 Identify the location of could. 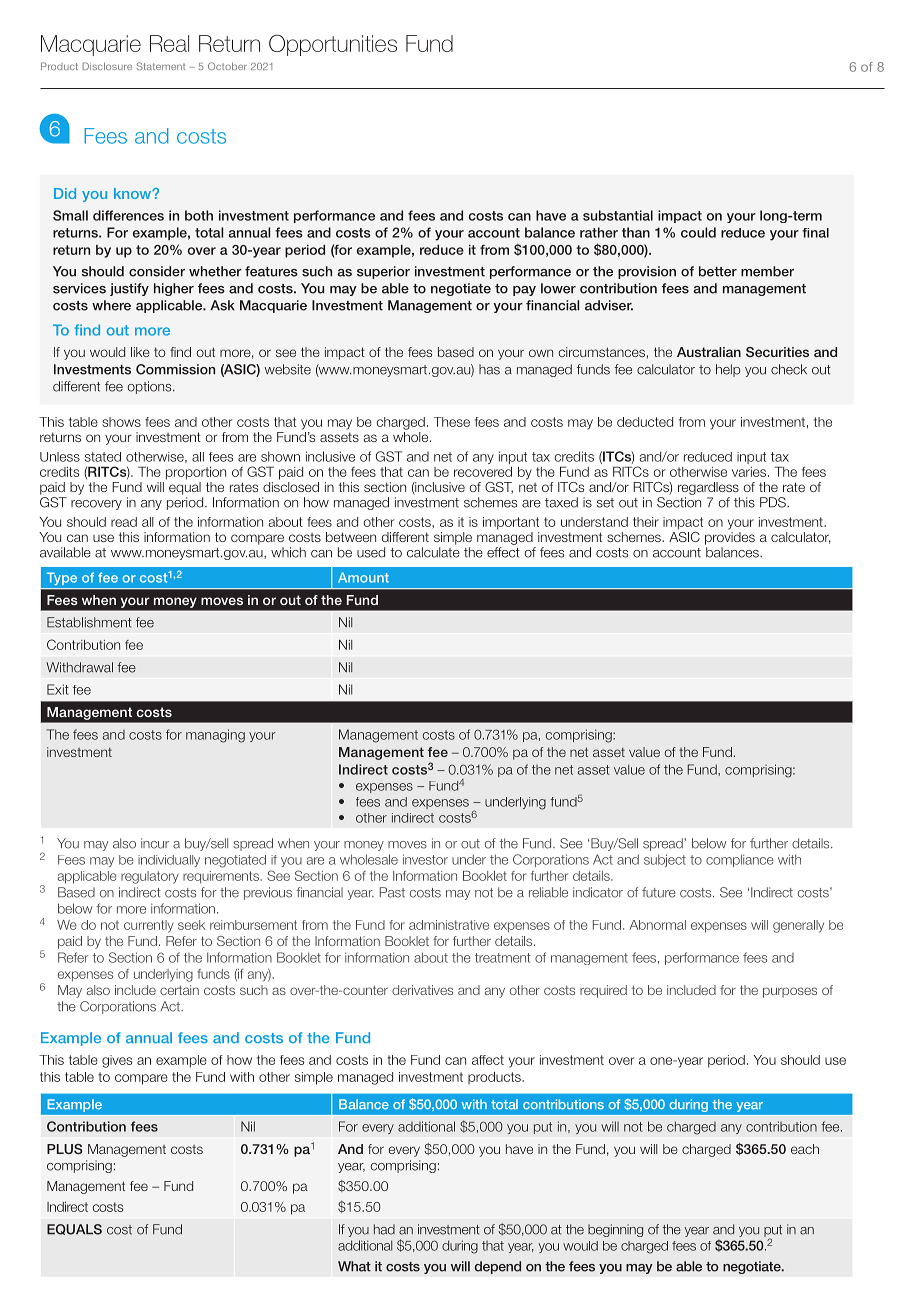
(698, 232).
